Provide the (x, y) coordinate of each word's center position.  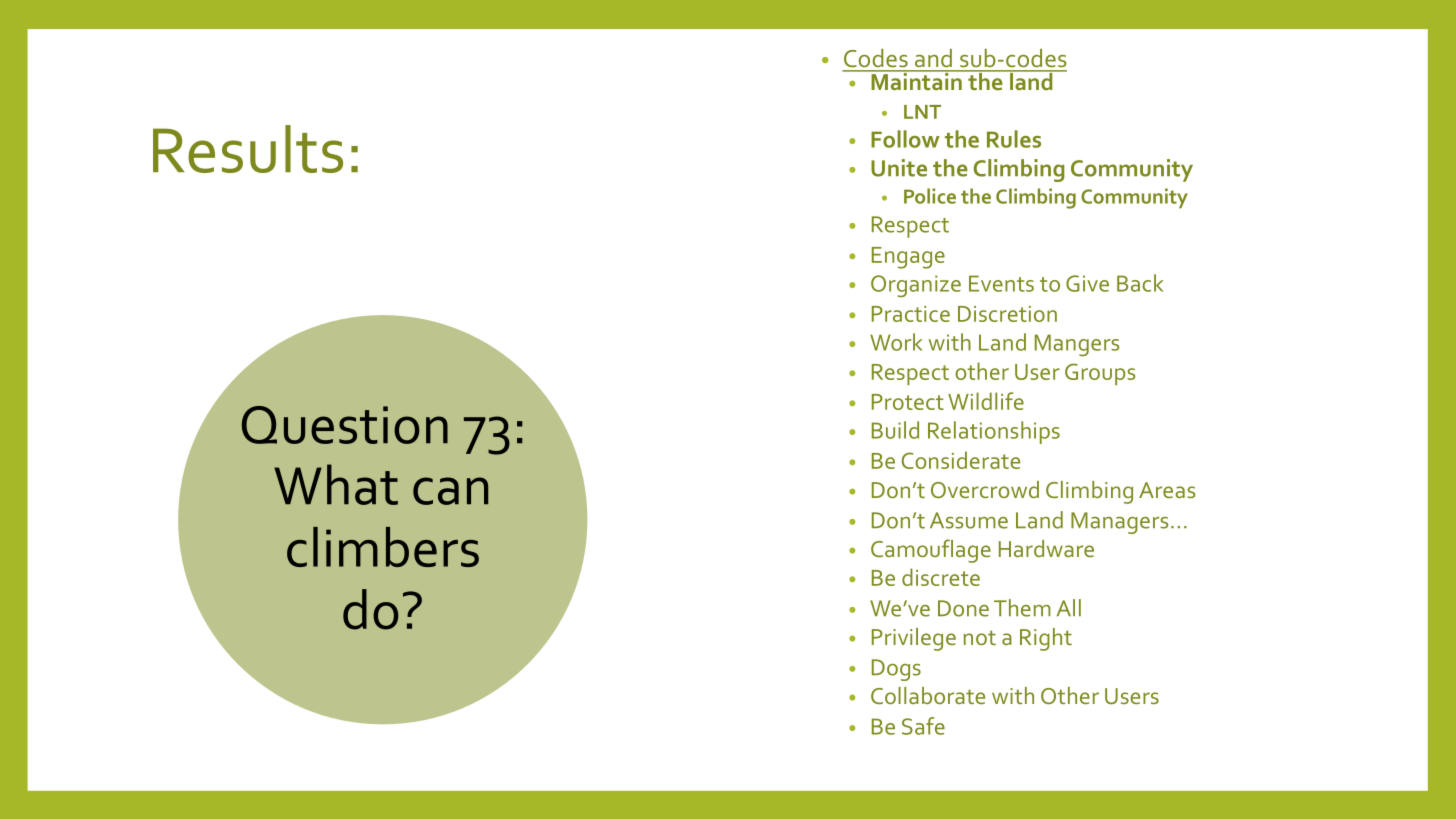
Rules (1014, 139)
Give (1087, 283)
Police (930, 196)
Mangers (1077, 345)
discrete (941, 577)
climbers (383, 547)
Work (896, 342)
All (1069, 607)
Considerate (961, 460)
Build (895, 430)
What (336, 484)
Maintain (916, 80)
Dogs (896, 670)
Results (248, 149)
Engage (908, 258)
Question (345, 425)
